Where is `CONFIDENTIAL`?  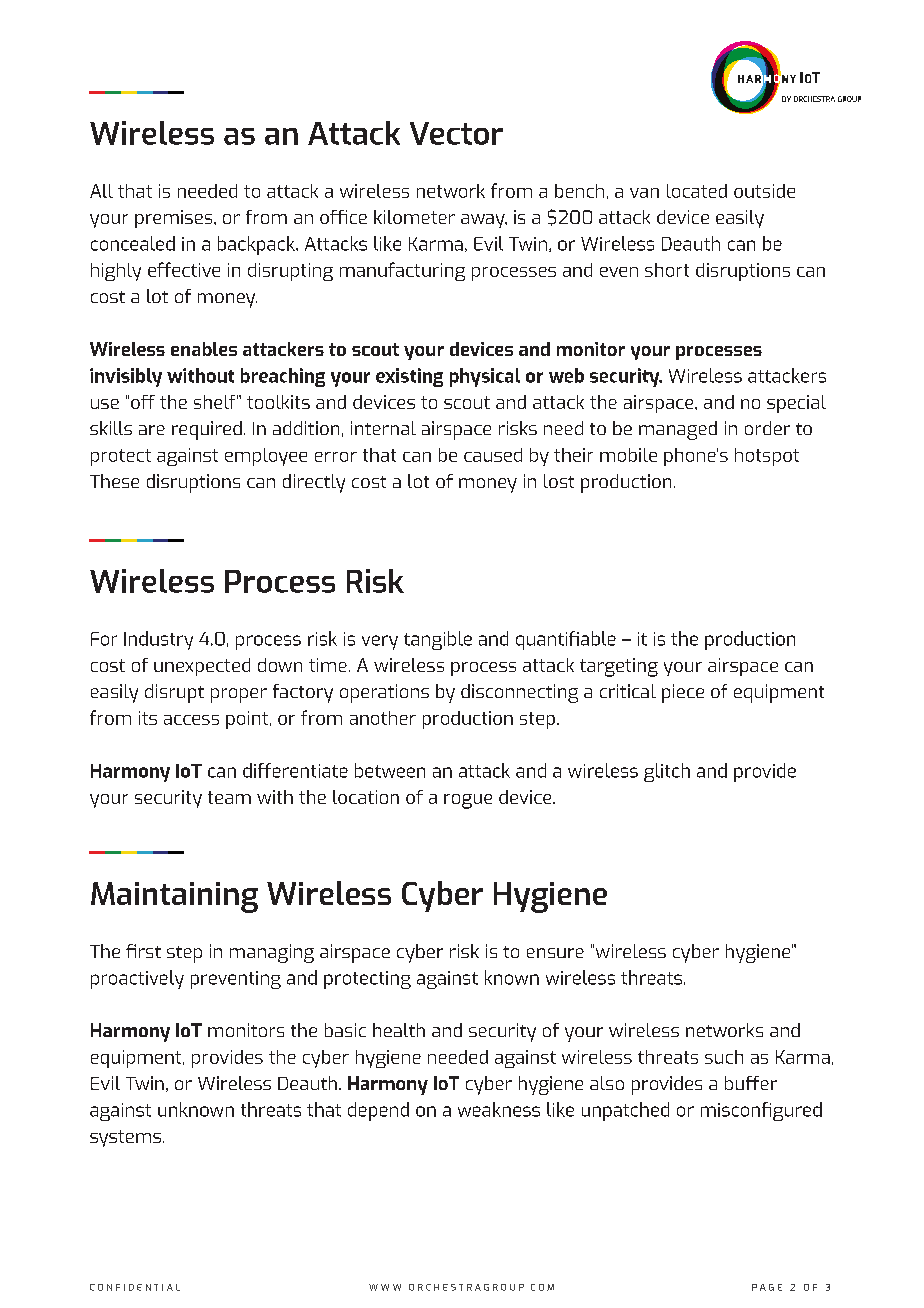
CONFIDENTIAL is located at coordinates (135, 1287).
